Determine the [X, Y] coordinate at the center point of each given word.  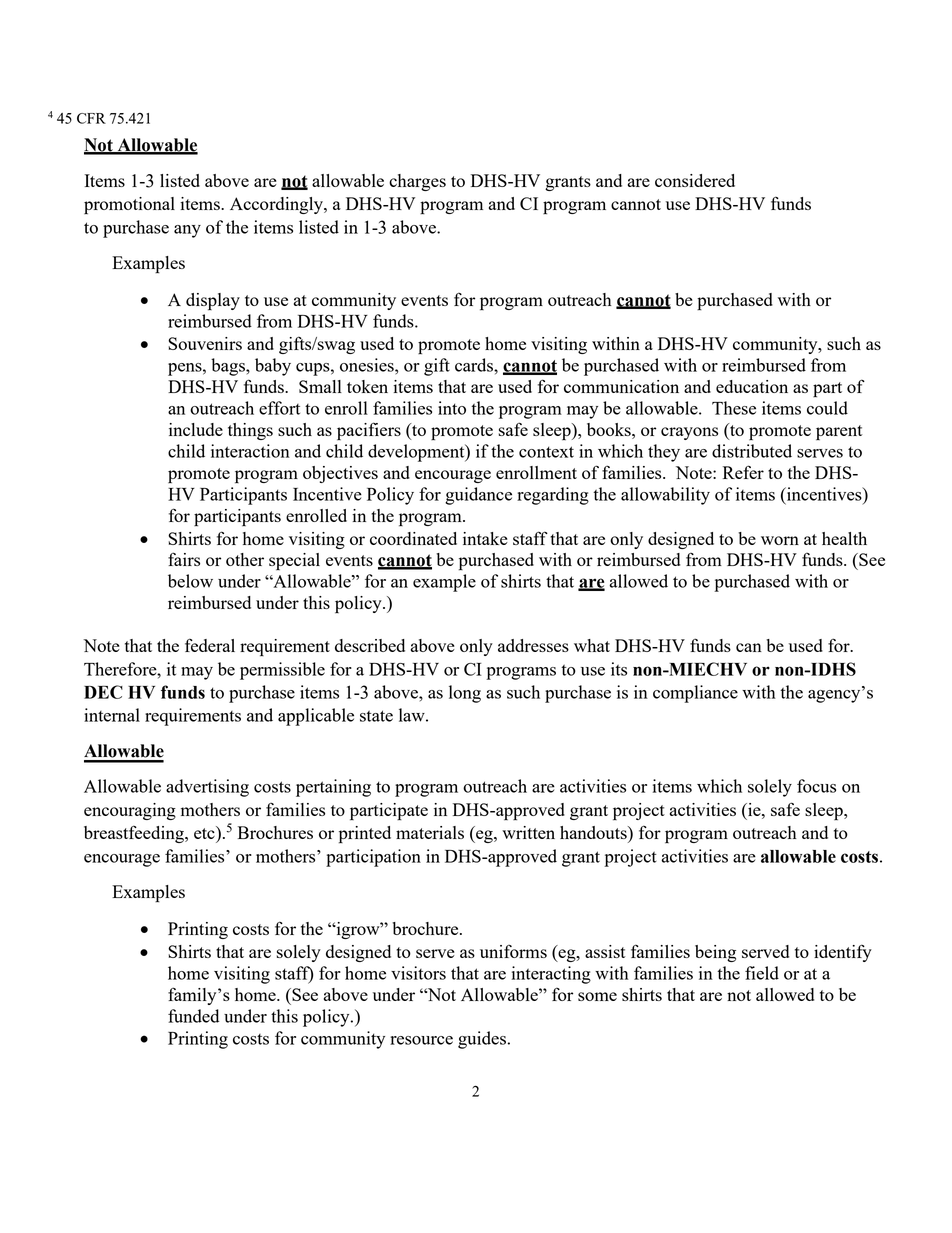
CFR [91, 118]
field [762, 973]
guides [482, 1040]
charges [417, 182]
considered [695, 180]
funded [193, 1016]
